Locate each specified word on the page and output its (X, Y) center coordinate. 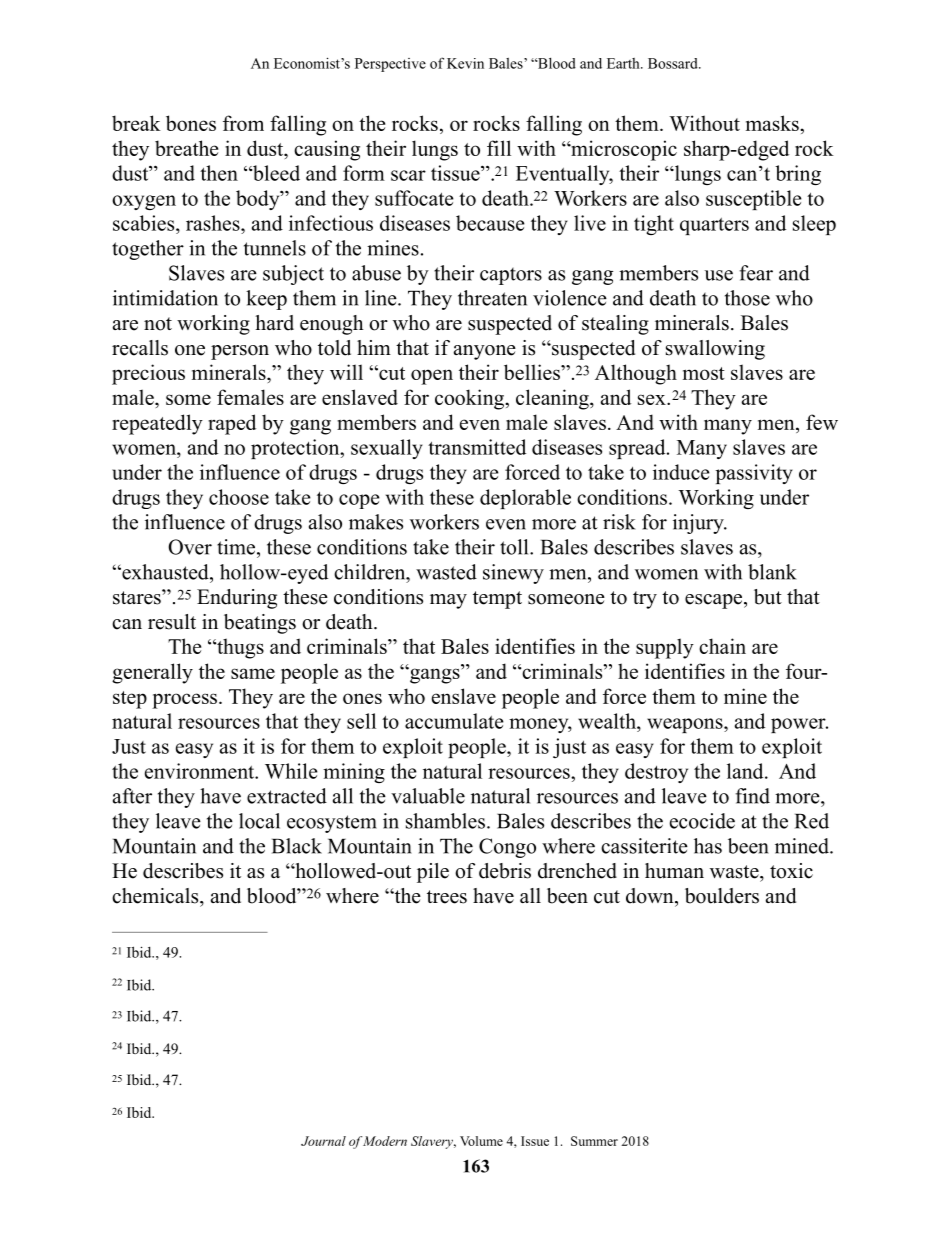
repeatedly (157, 424)
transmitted (477, 447)
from (243, 123)
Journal (323, 1141)
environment (201, 771)
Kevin (465, 63)
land (746, 771)
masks (773, 123)
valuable (428, 796)
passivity (754, 474)
